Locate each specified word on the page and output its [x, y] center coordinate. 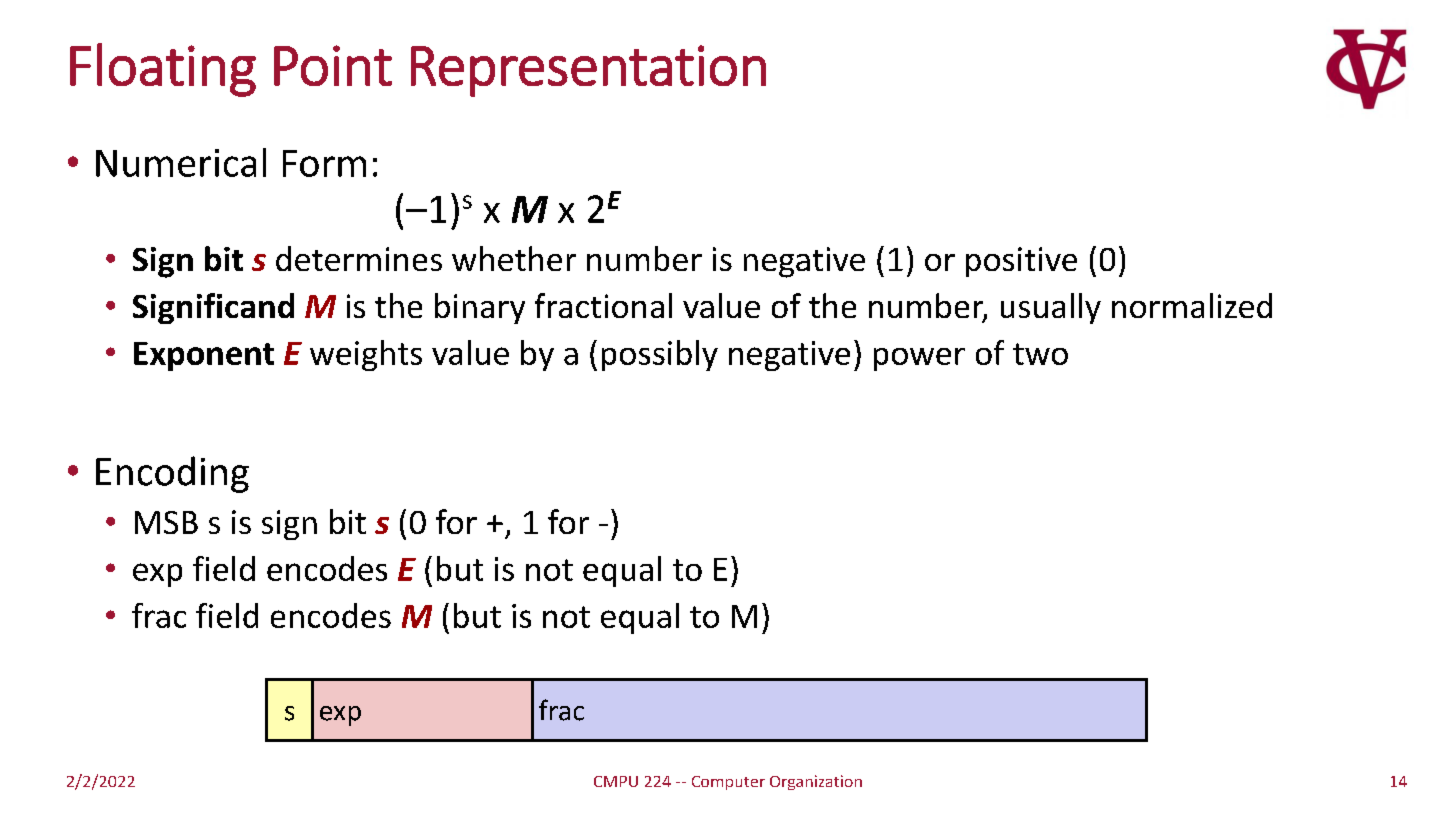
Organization [816, 782]
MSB [166, 522]
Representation [588, 71]
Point [333, 65]
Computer [728, 783]
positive [1021, 262]
